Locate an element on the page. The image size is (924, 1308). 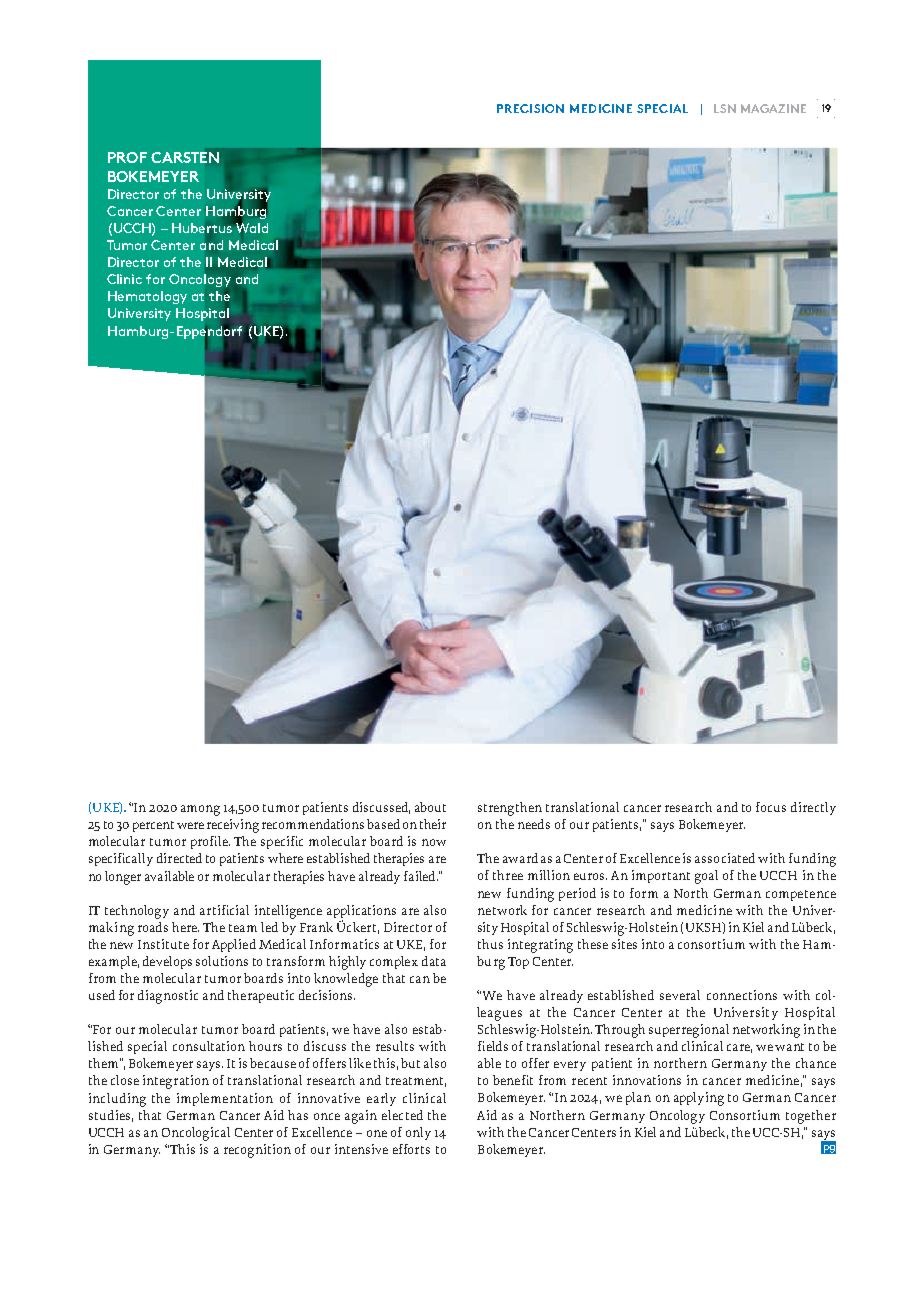
CARSTEN is located at coordinates (185, 157).
